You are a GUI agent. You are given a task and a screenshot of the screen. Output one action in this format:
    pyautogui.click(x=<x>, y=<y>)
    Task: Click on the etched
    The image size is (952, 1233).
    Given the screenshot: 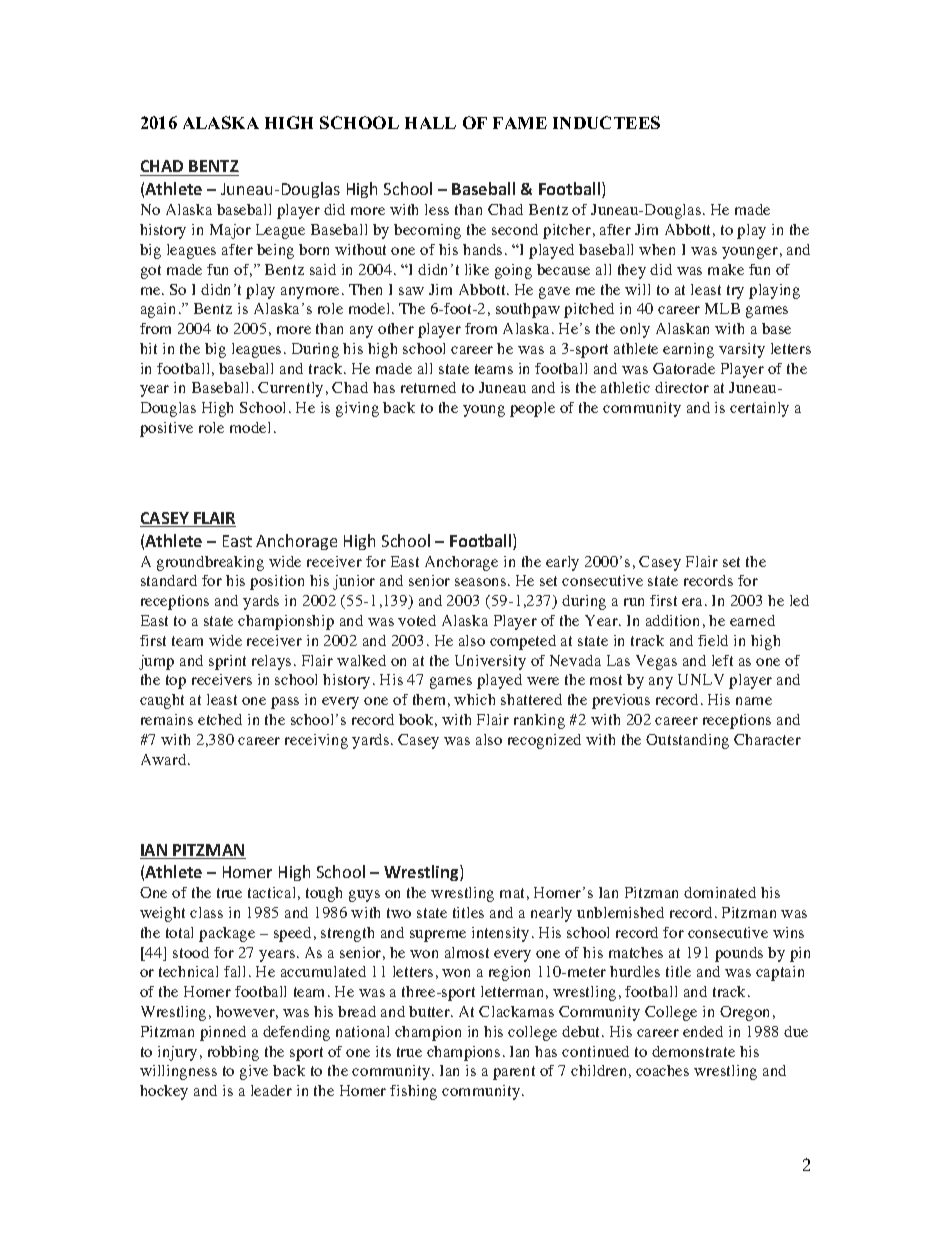 What is the action you would take?
    pyautogui.click(x=220, y=719)
